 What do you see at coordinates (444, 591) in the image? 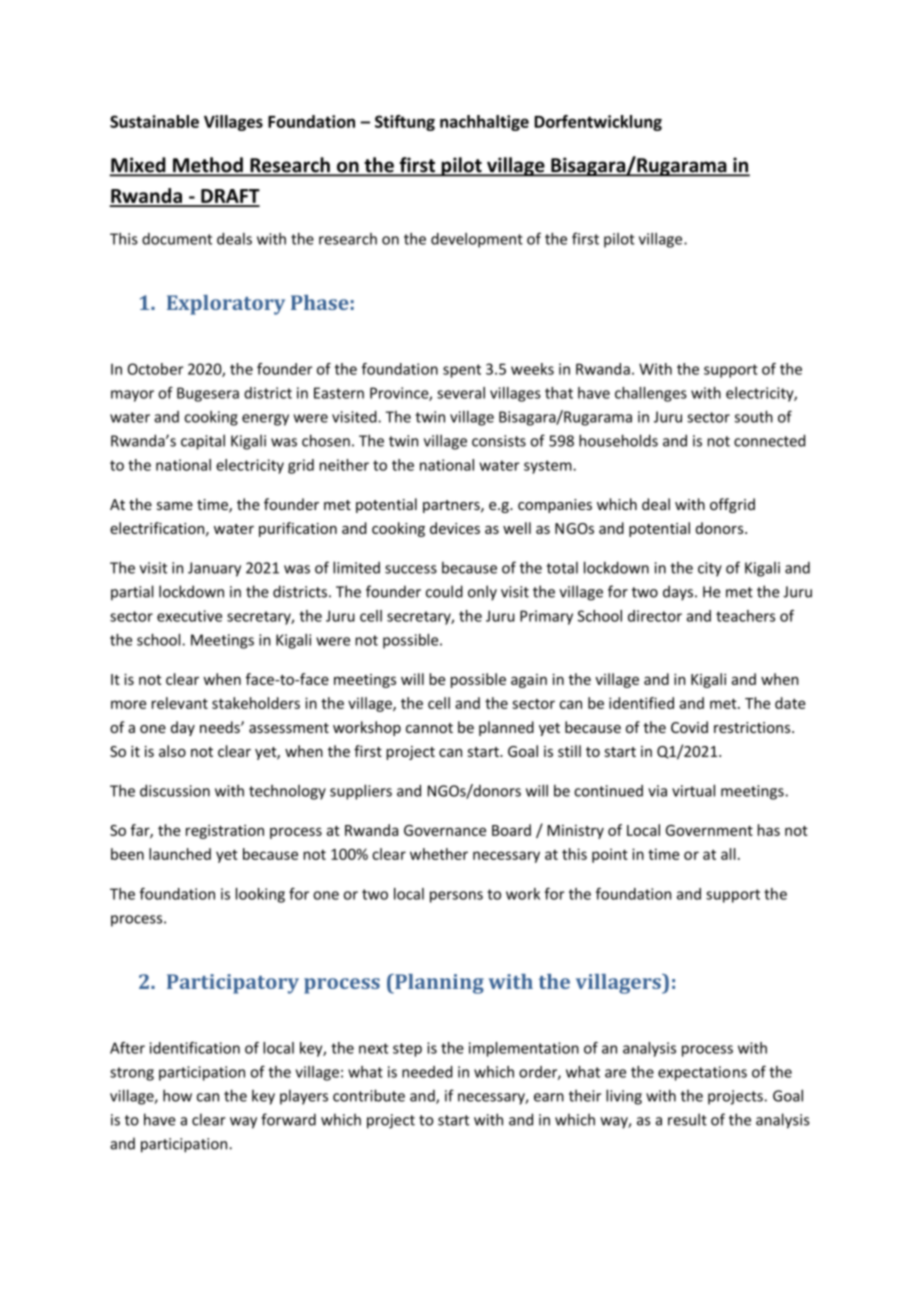
I see `could` at bounding box center [444, 591].
